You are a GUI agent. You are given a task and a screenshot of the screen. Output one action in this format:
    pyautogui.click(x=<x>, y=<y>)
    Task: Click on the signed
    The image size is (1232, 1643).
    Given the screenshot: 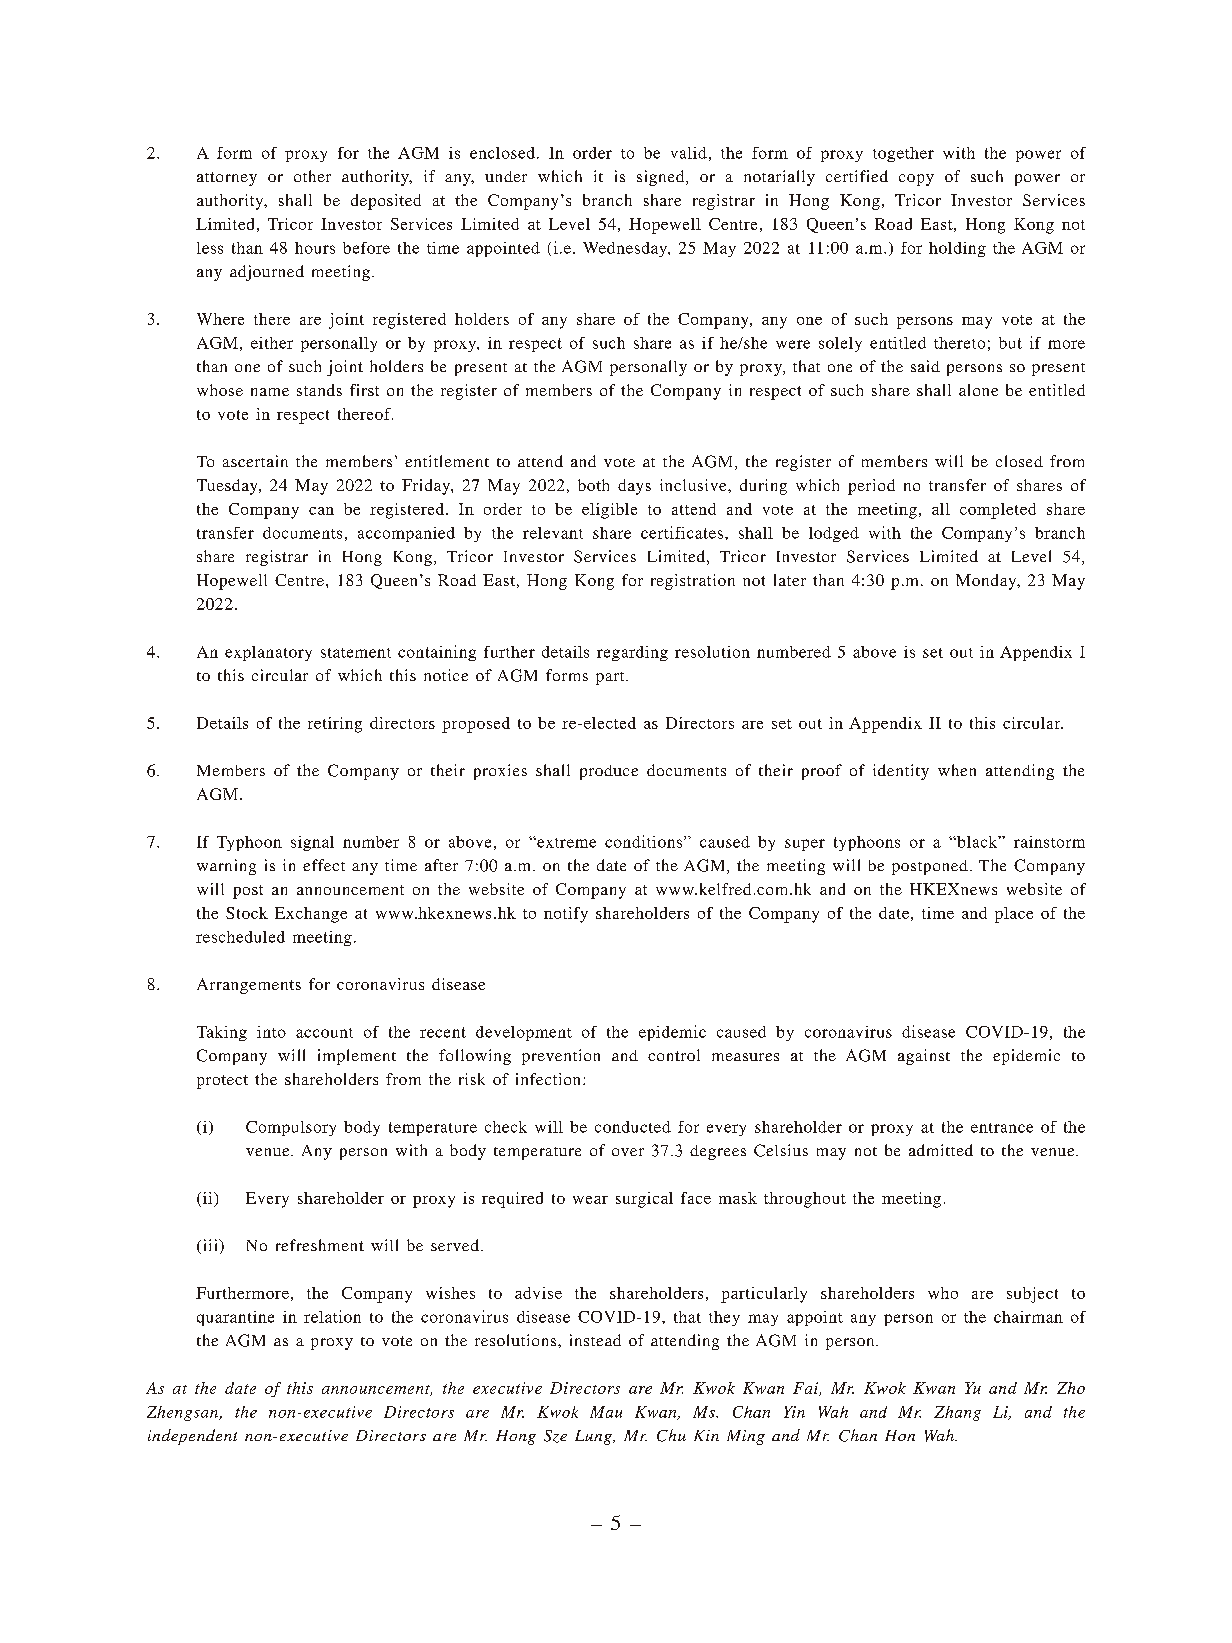 What is the action you would take?
    pyautogui.click(x=662, y=178)
